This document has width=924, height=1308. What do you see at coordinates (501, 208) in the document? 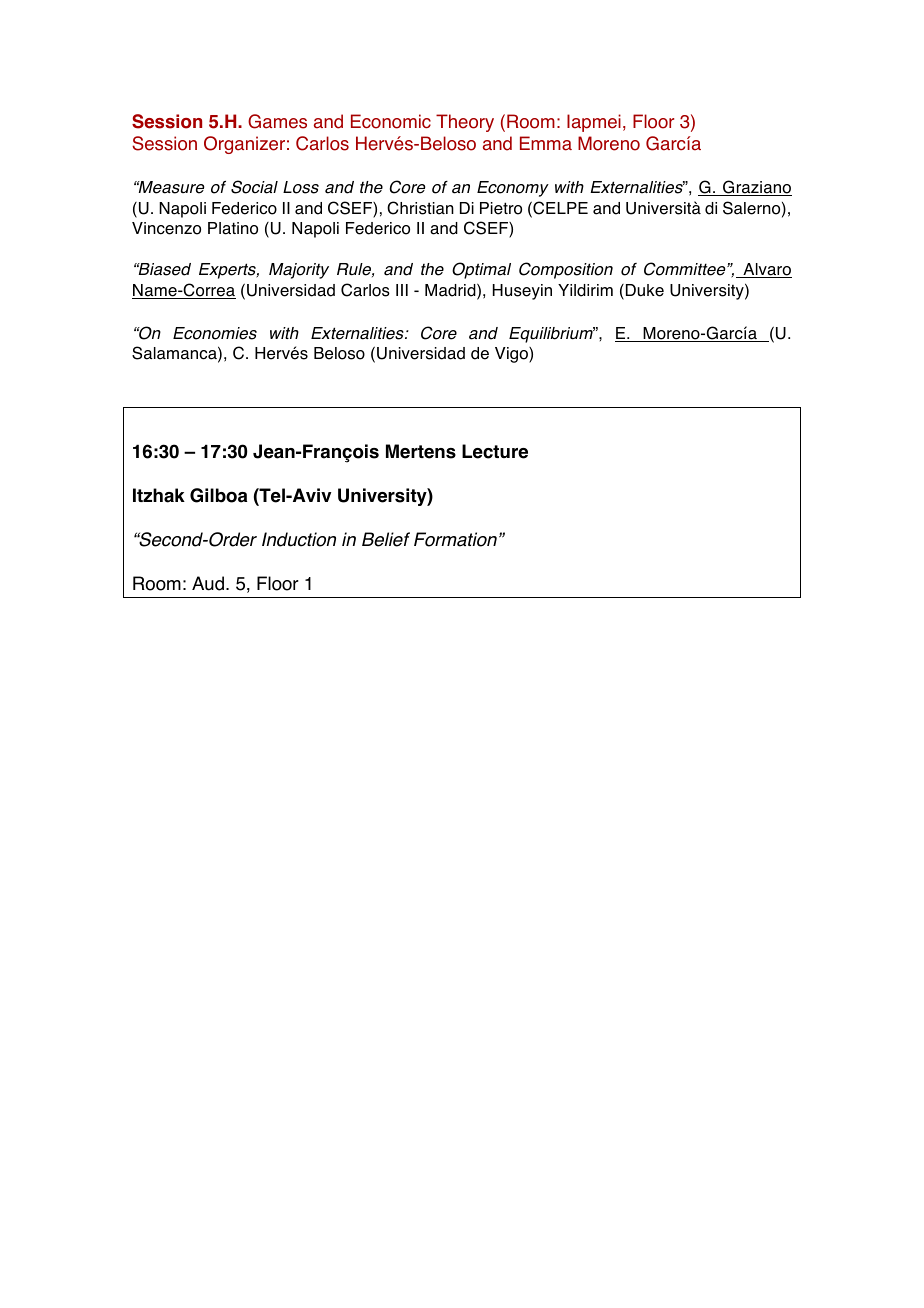
I see `Pietro` at bounding box center [501, 208].
